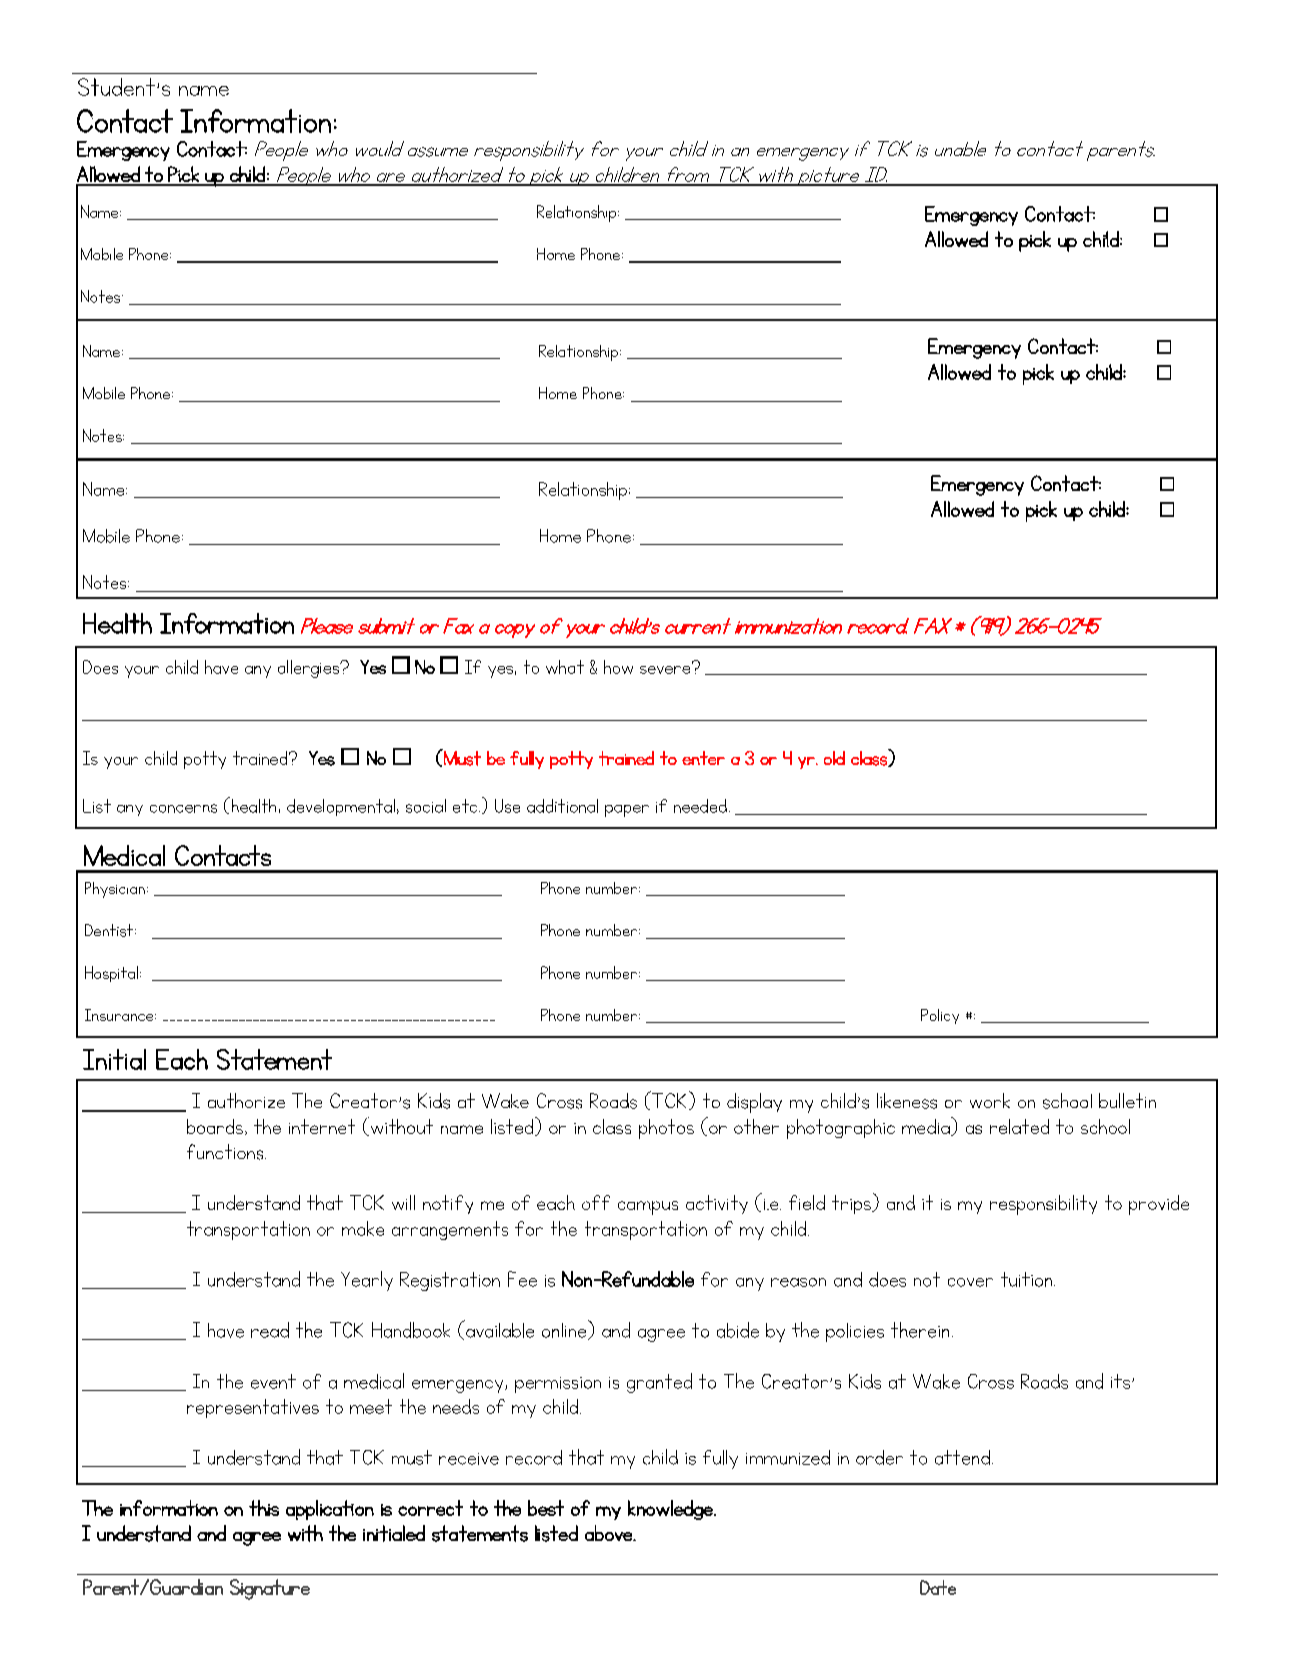 The image size is (1293, 1674). What do you see at coordinates (270, 1589) in the document?
I see `Signature` at bounding box center [270, 1589].
